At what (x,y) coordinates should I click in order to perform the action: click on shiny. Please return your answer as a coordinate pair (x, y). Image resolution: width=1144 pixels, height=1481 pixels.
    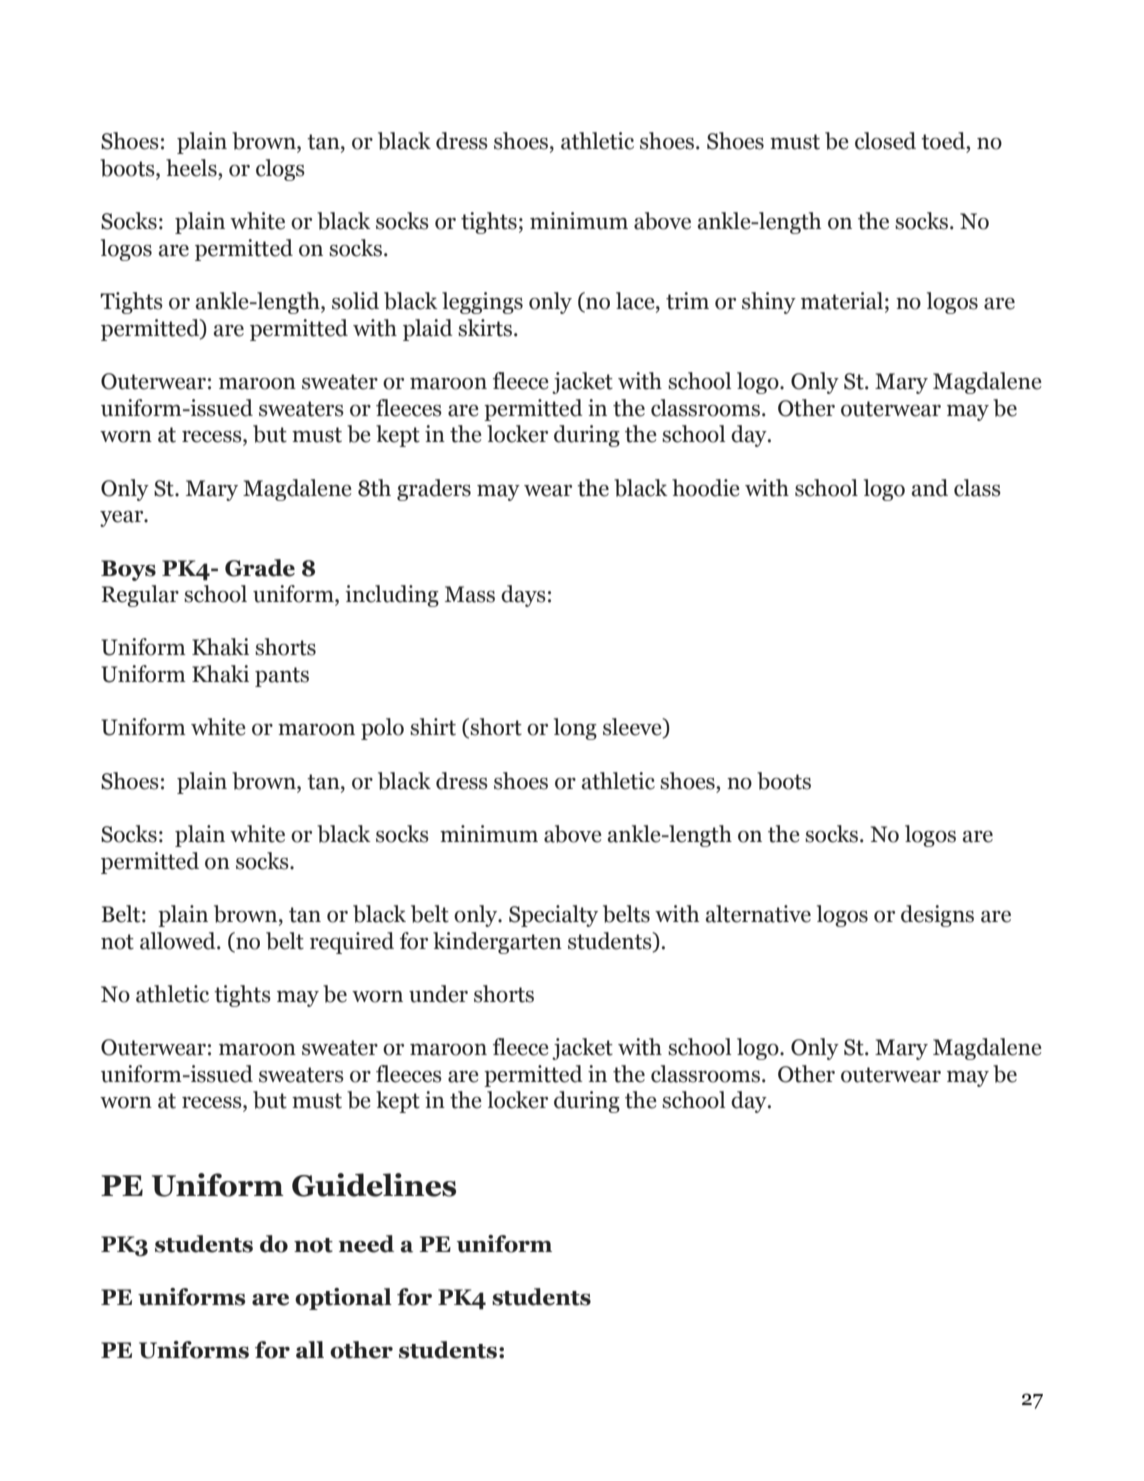
    Looking at the image, I should click on (769, 303).
